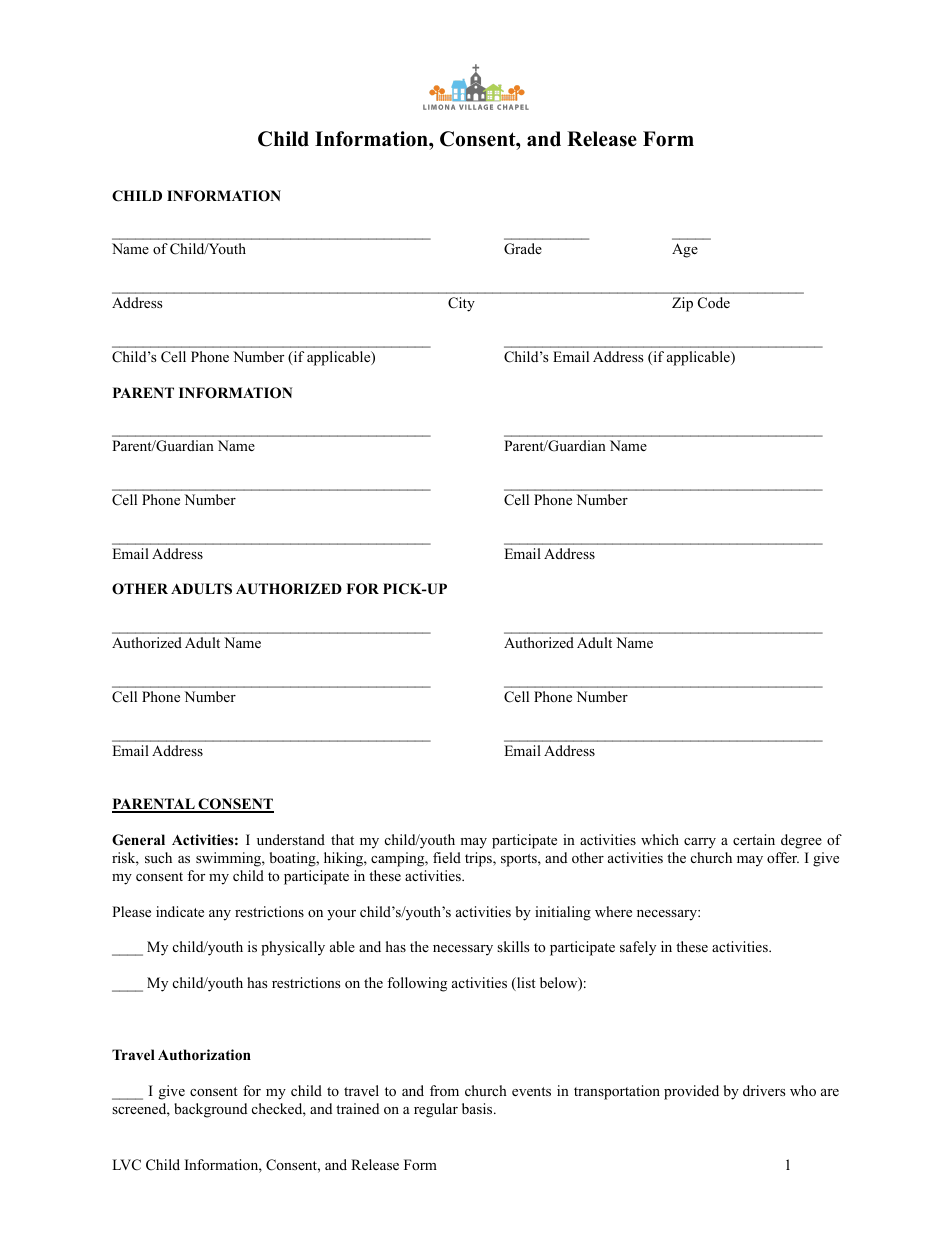 The image size is (952, 1233). I want to click on Grade, so click(523, 249).
